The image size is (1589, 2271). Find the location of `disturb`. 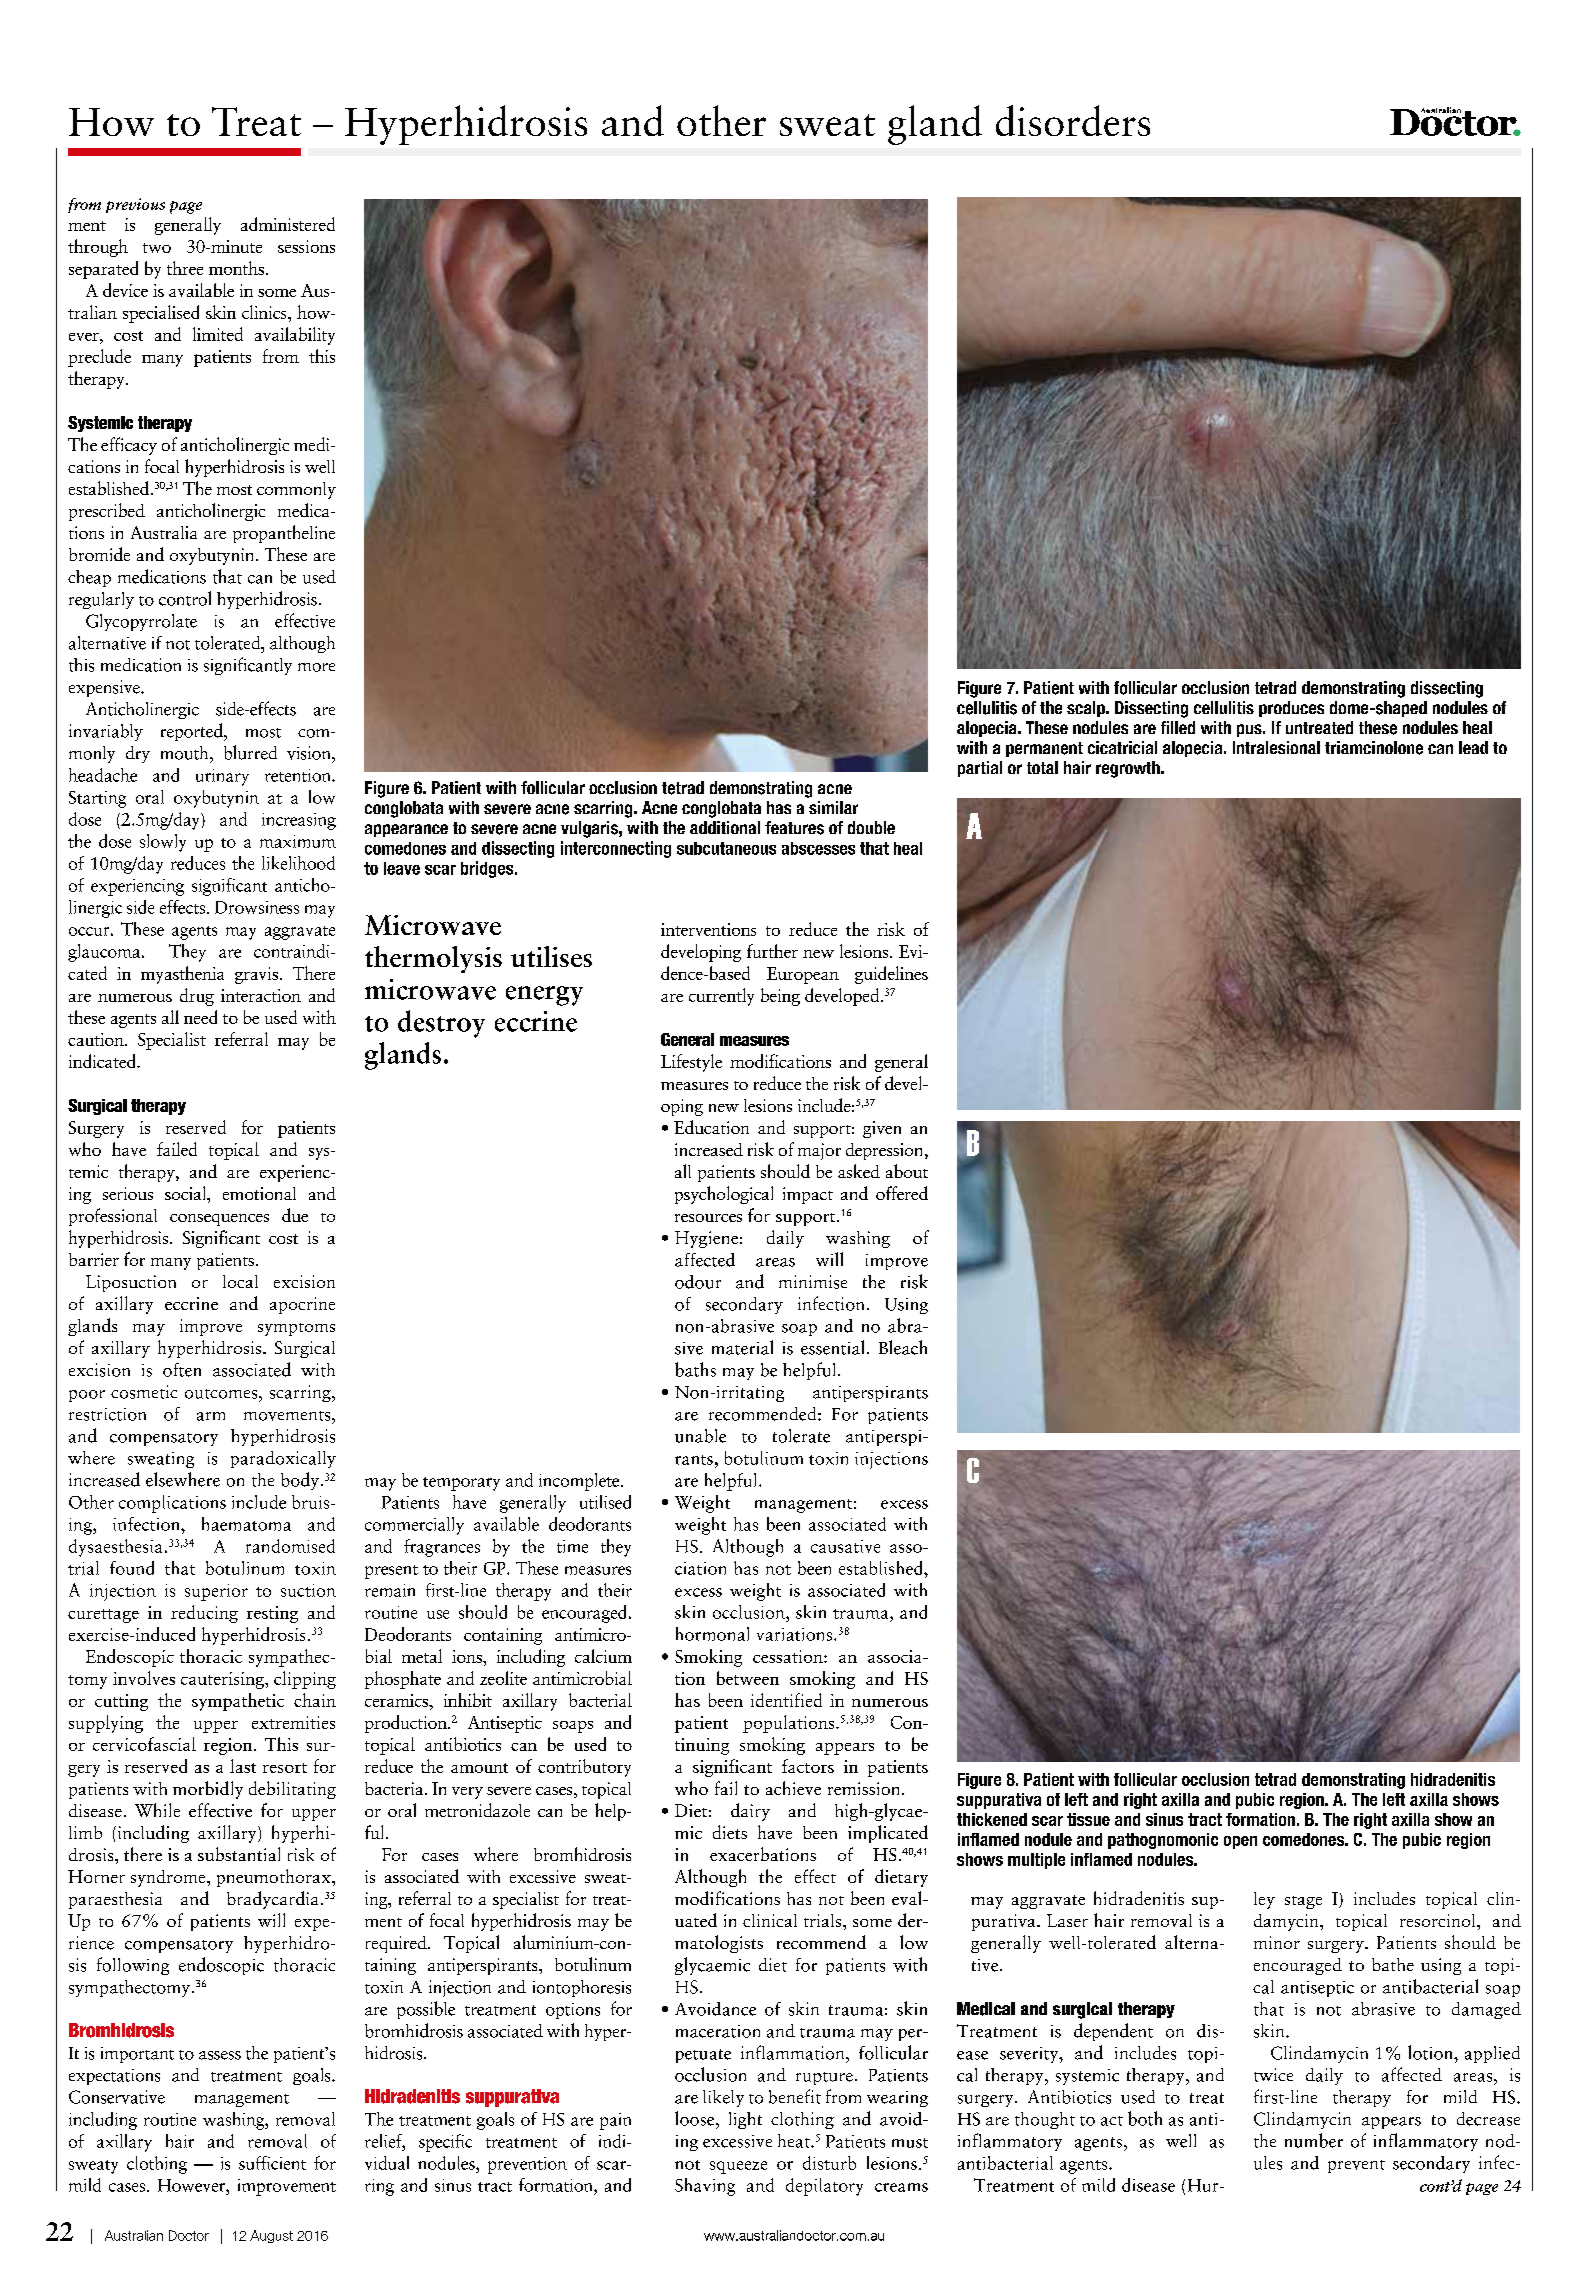

disturb is located at coordinates (829, 2163).
